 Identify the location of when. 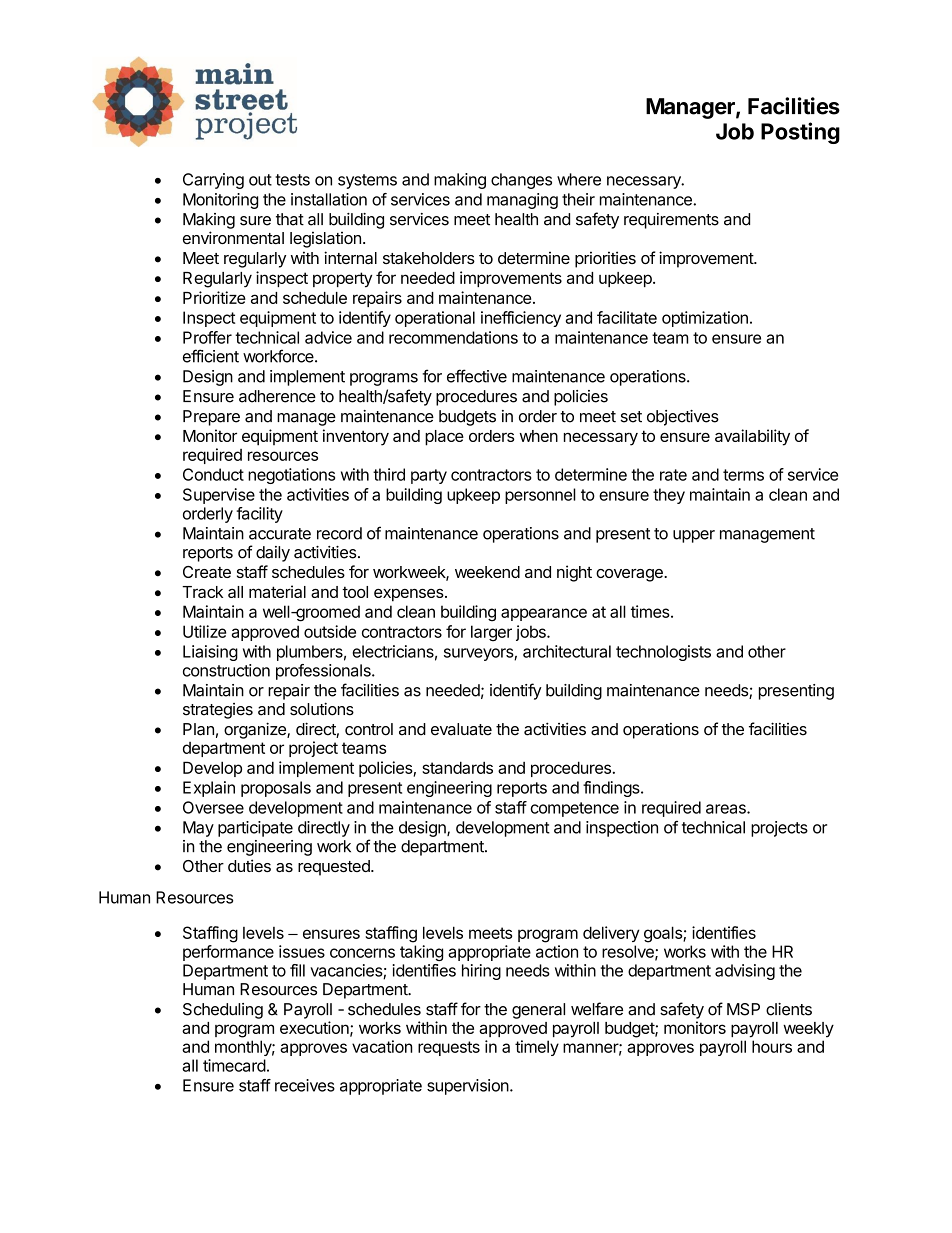
(538, 436).
